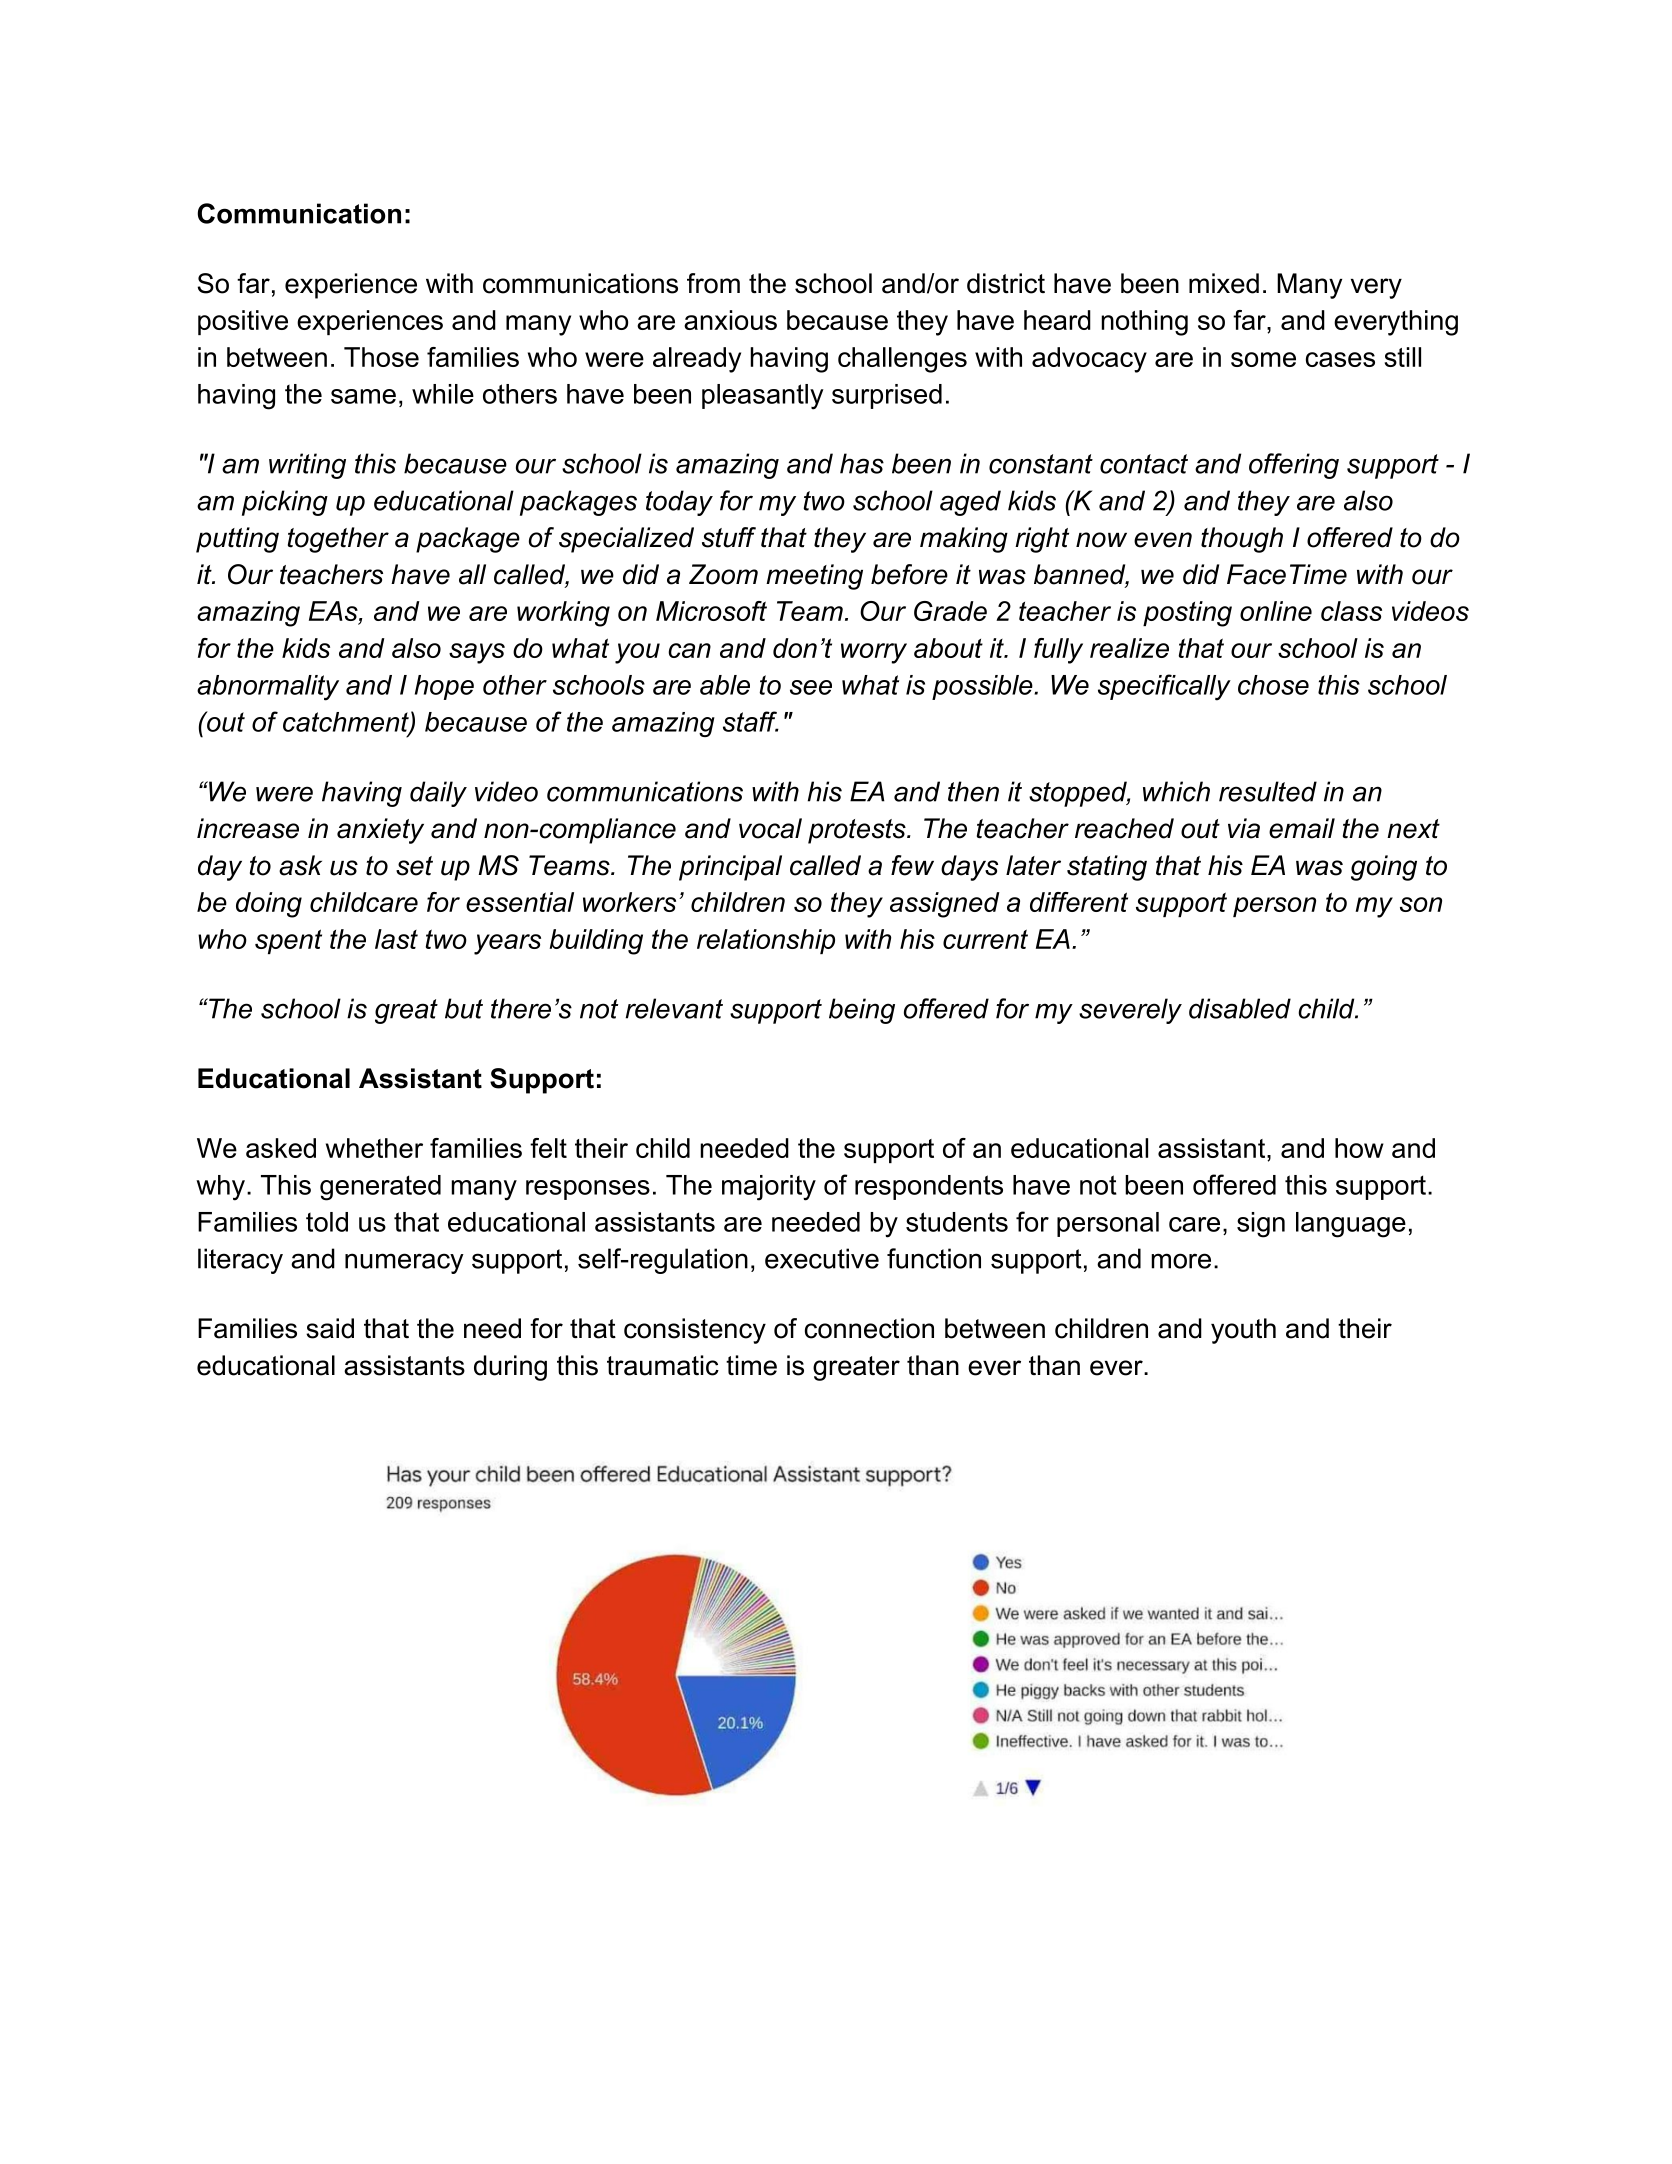 Image resolution: width=1672 pixels, height=2164 pixels. I want to click on worry, so click(874, 653).
